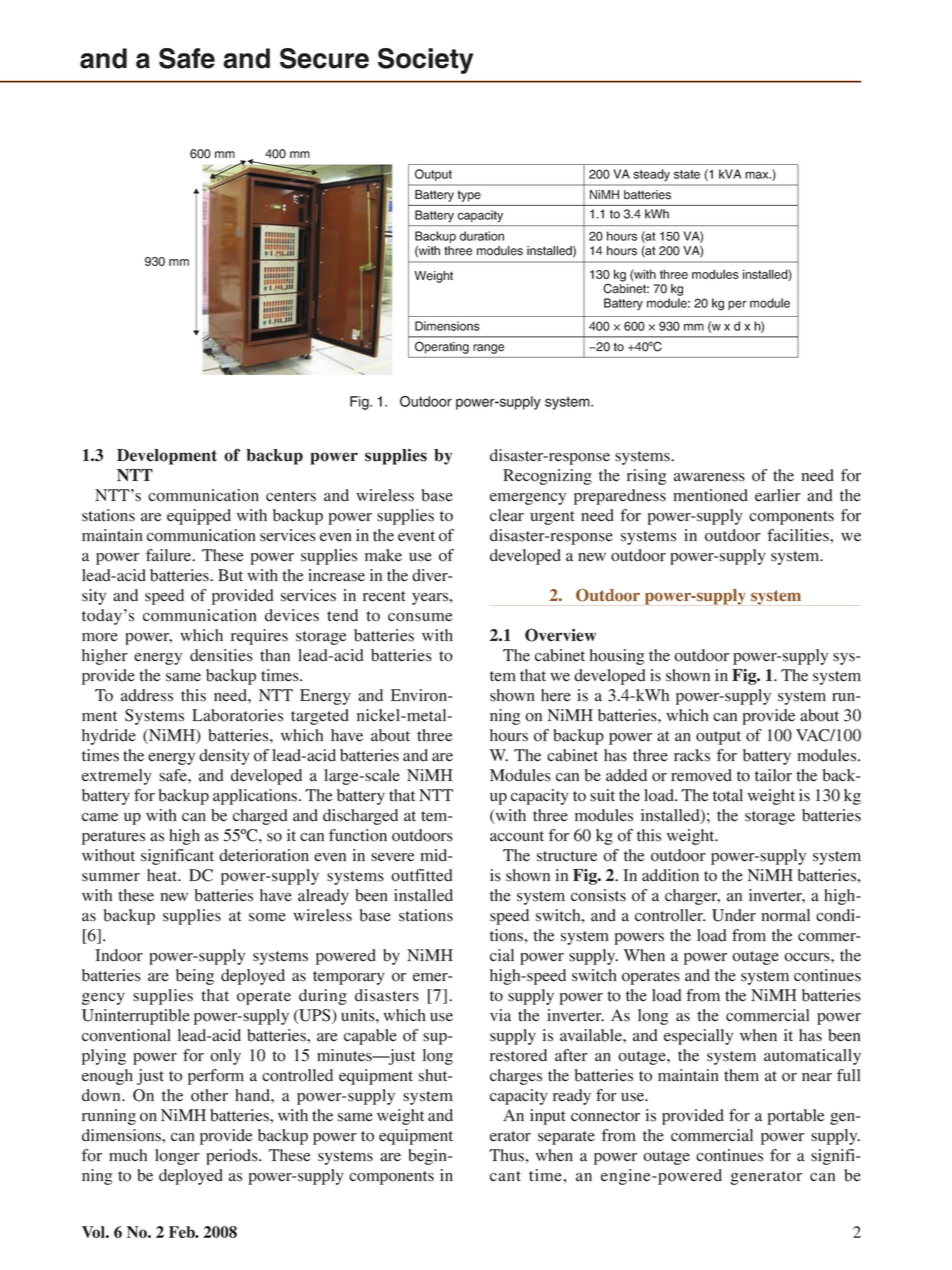  I want to click on input, so click(547, 1117).
